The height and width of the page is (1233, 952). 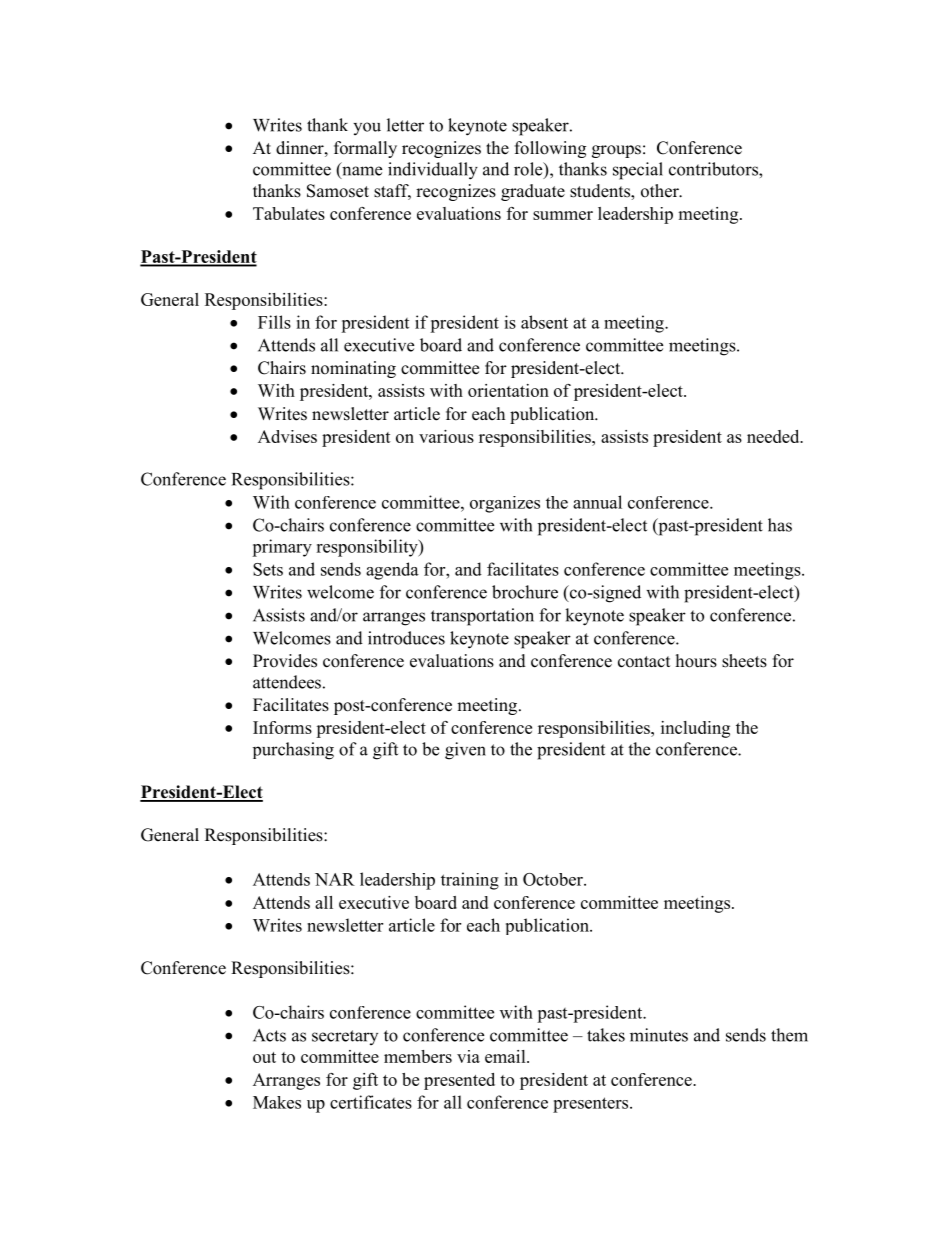 What do you see at coordinates (506, 1056) in the page?
I see `email` at bounding box center [506, 1056].
